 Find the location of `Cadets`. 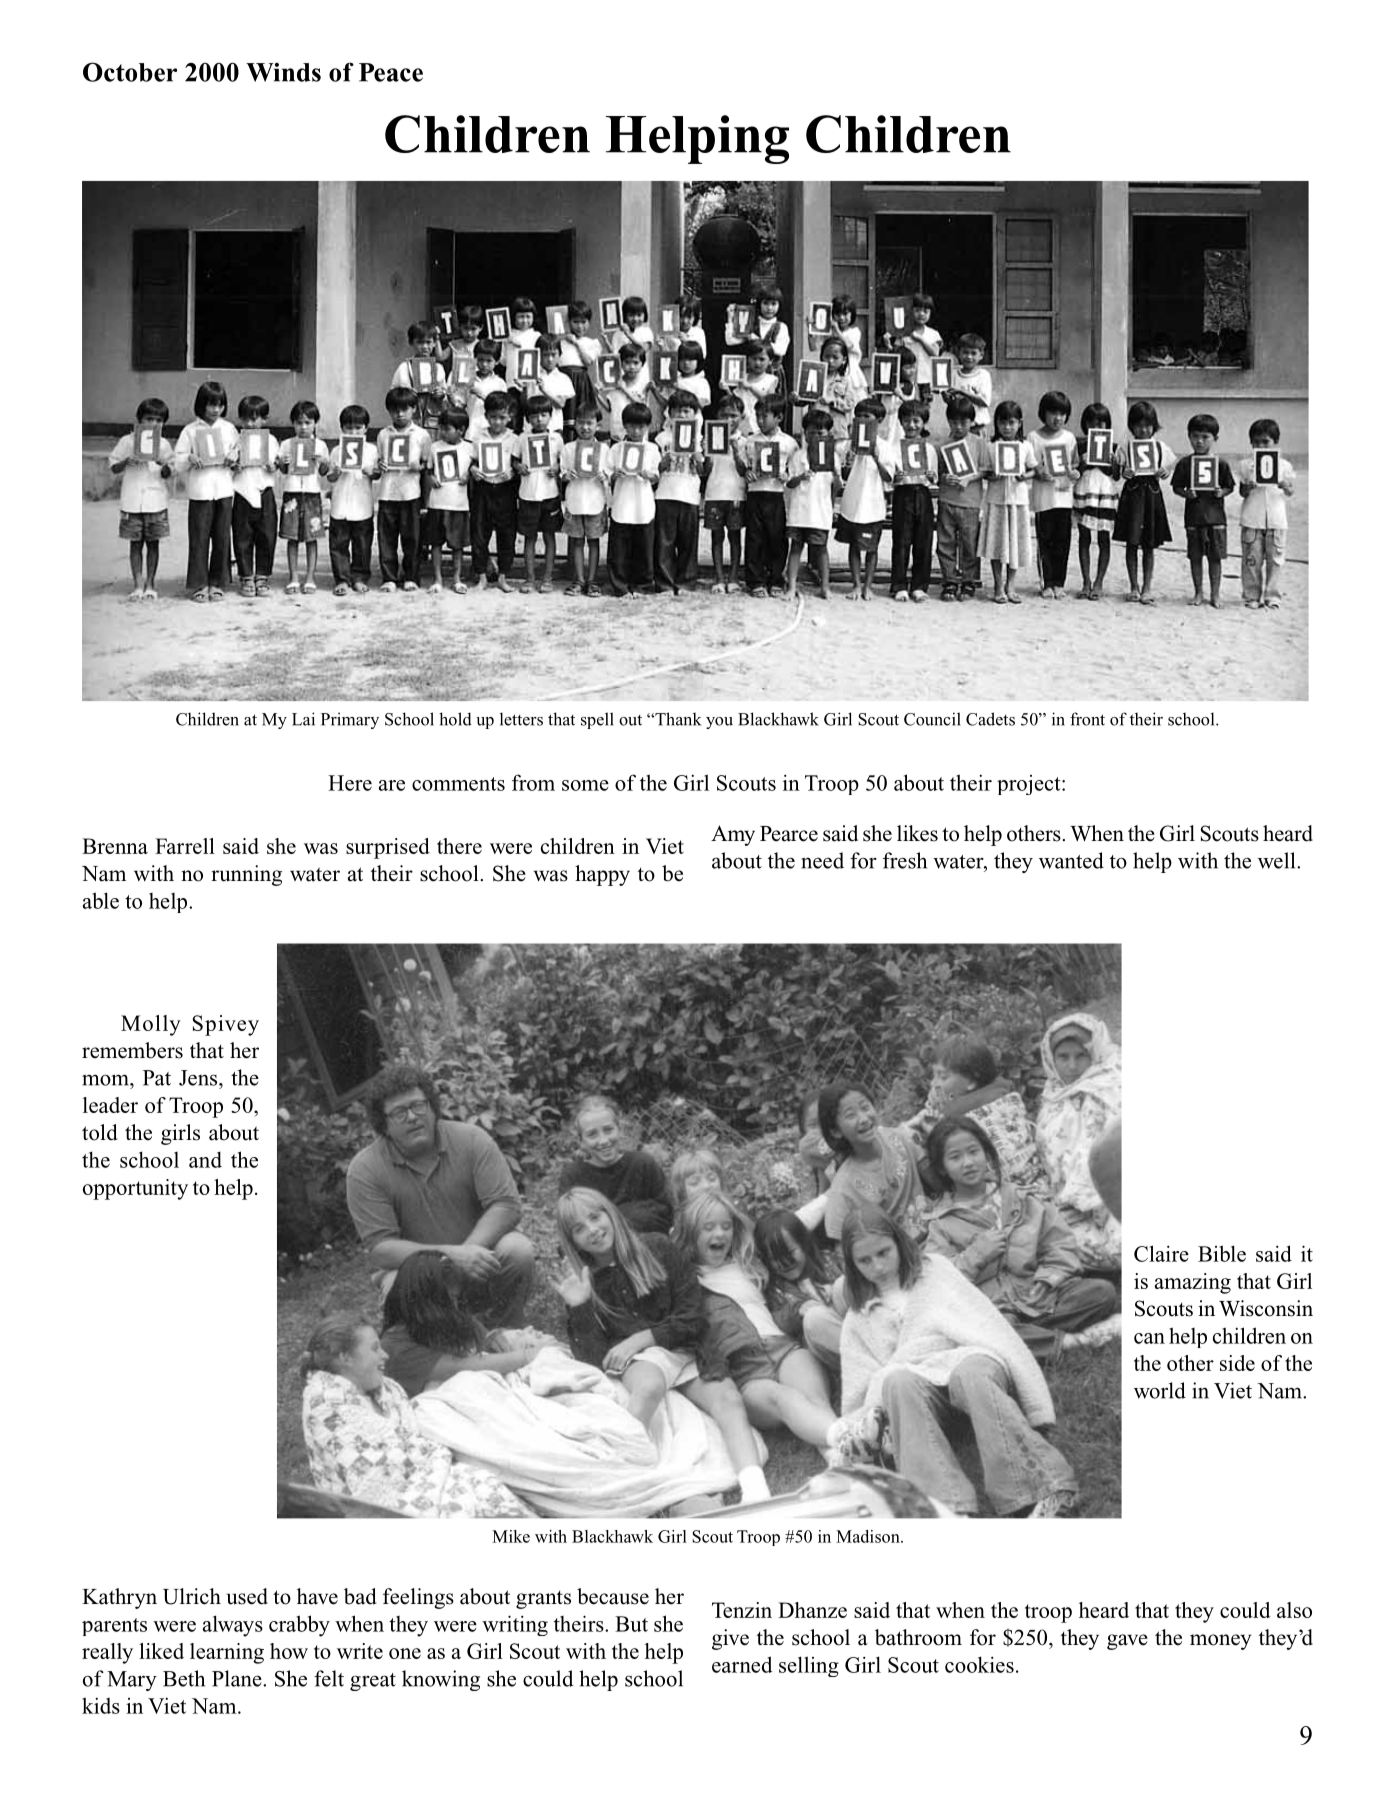

Cadets is located at coordinates (990, 719).
